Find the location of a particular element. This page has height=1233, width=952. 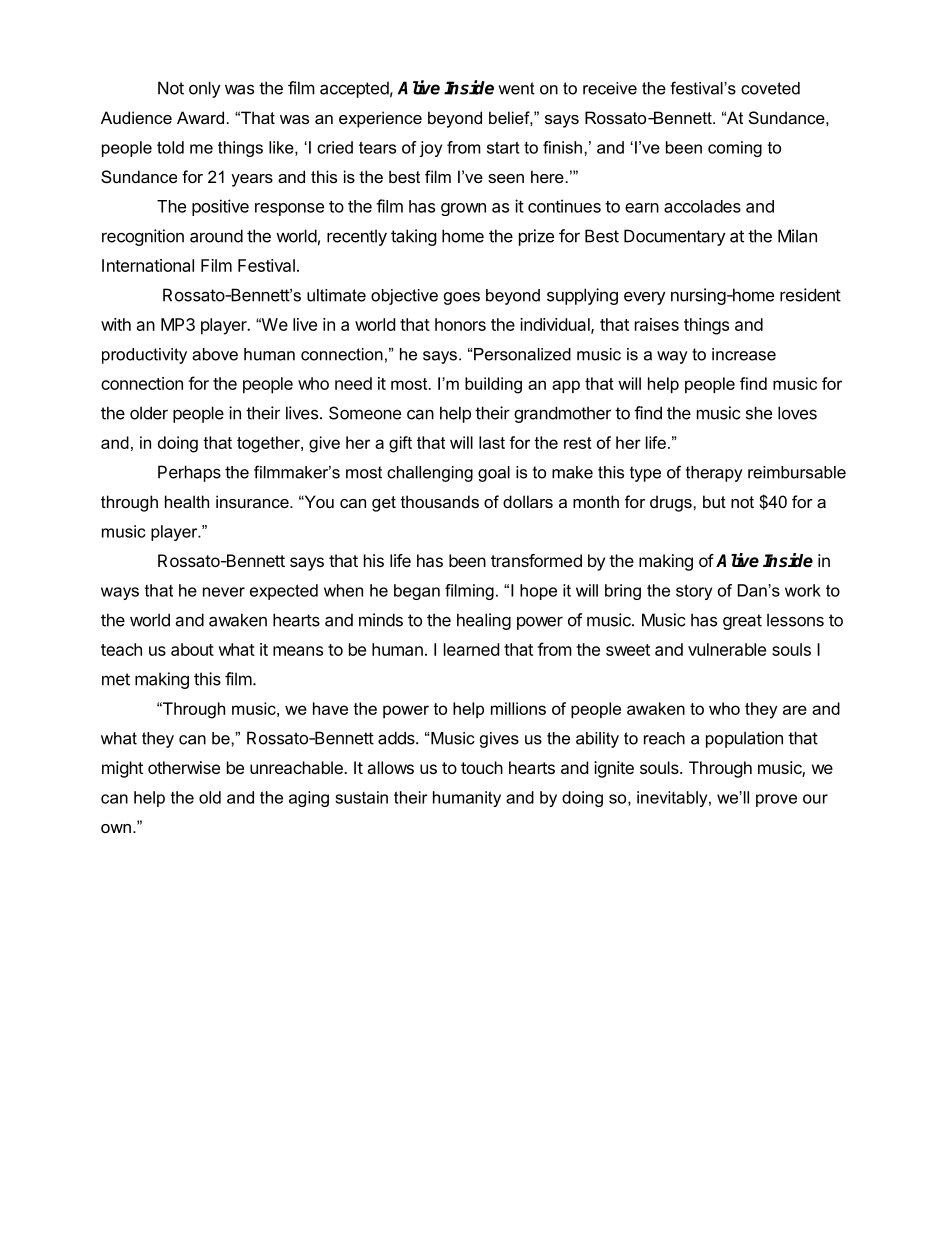

Award is located at coordinates (200, 117).
